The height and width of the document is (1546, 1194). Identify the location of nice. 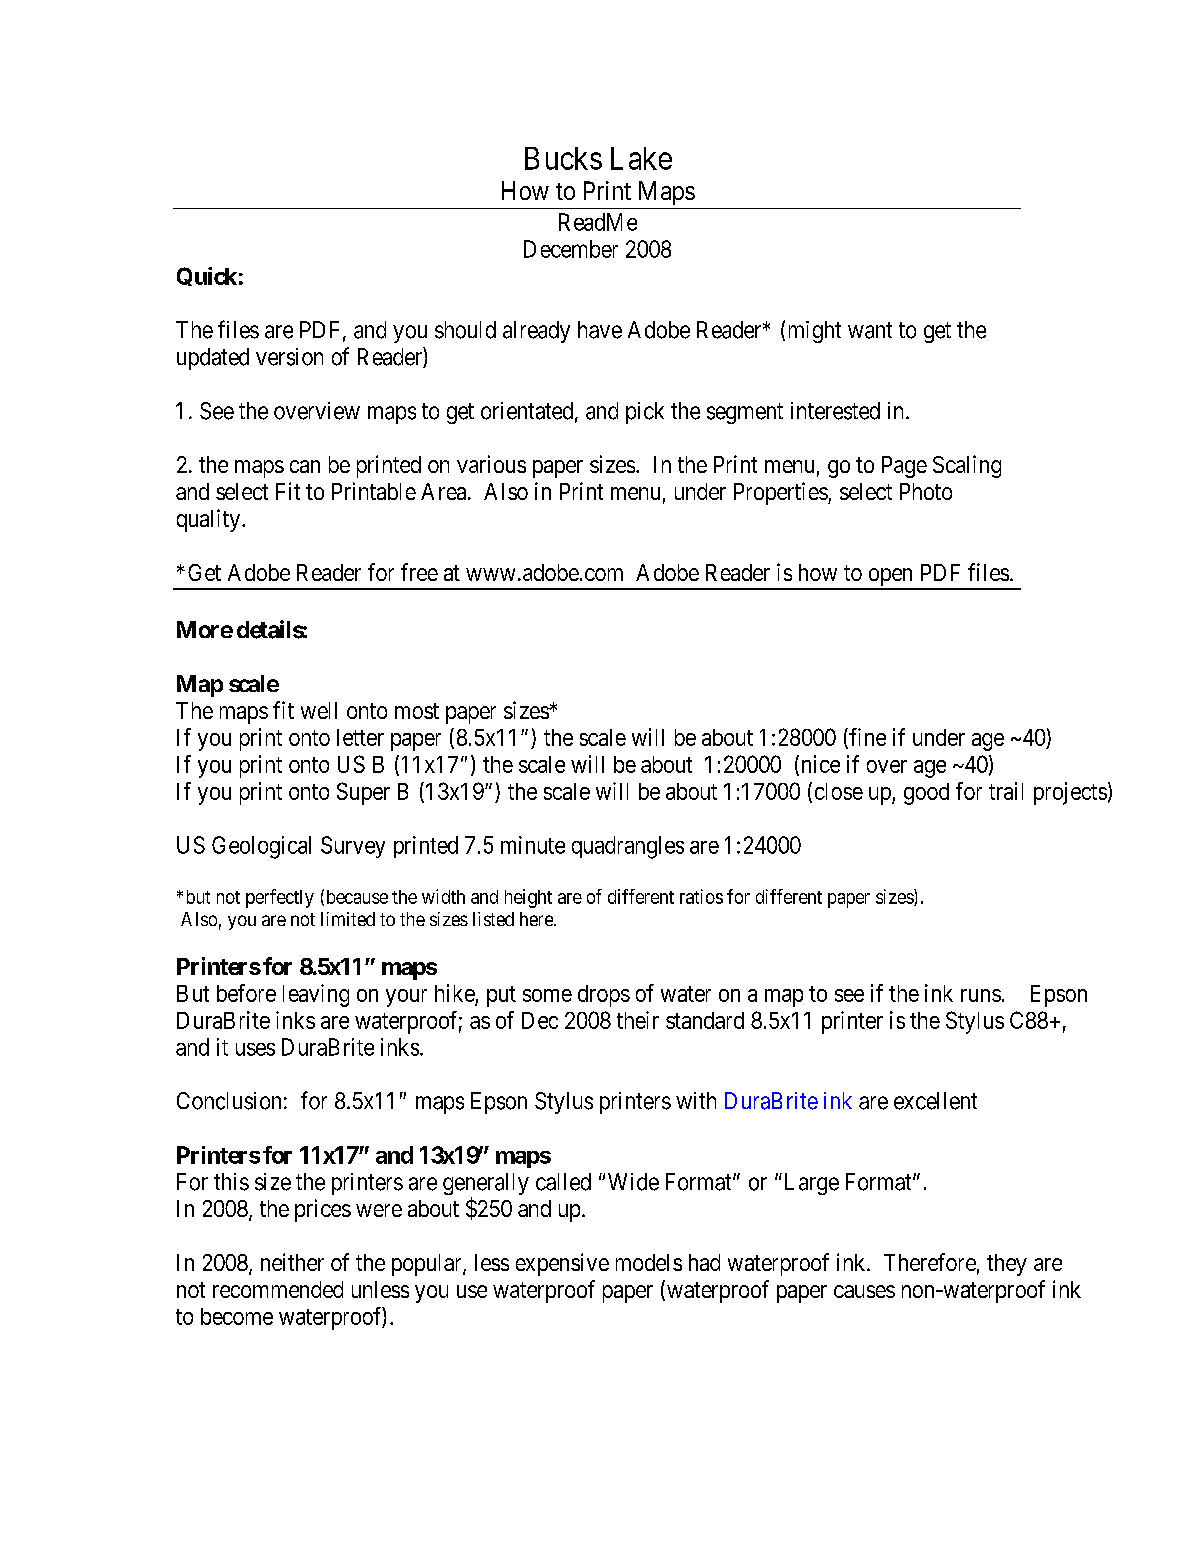
(819, 765).
